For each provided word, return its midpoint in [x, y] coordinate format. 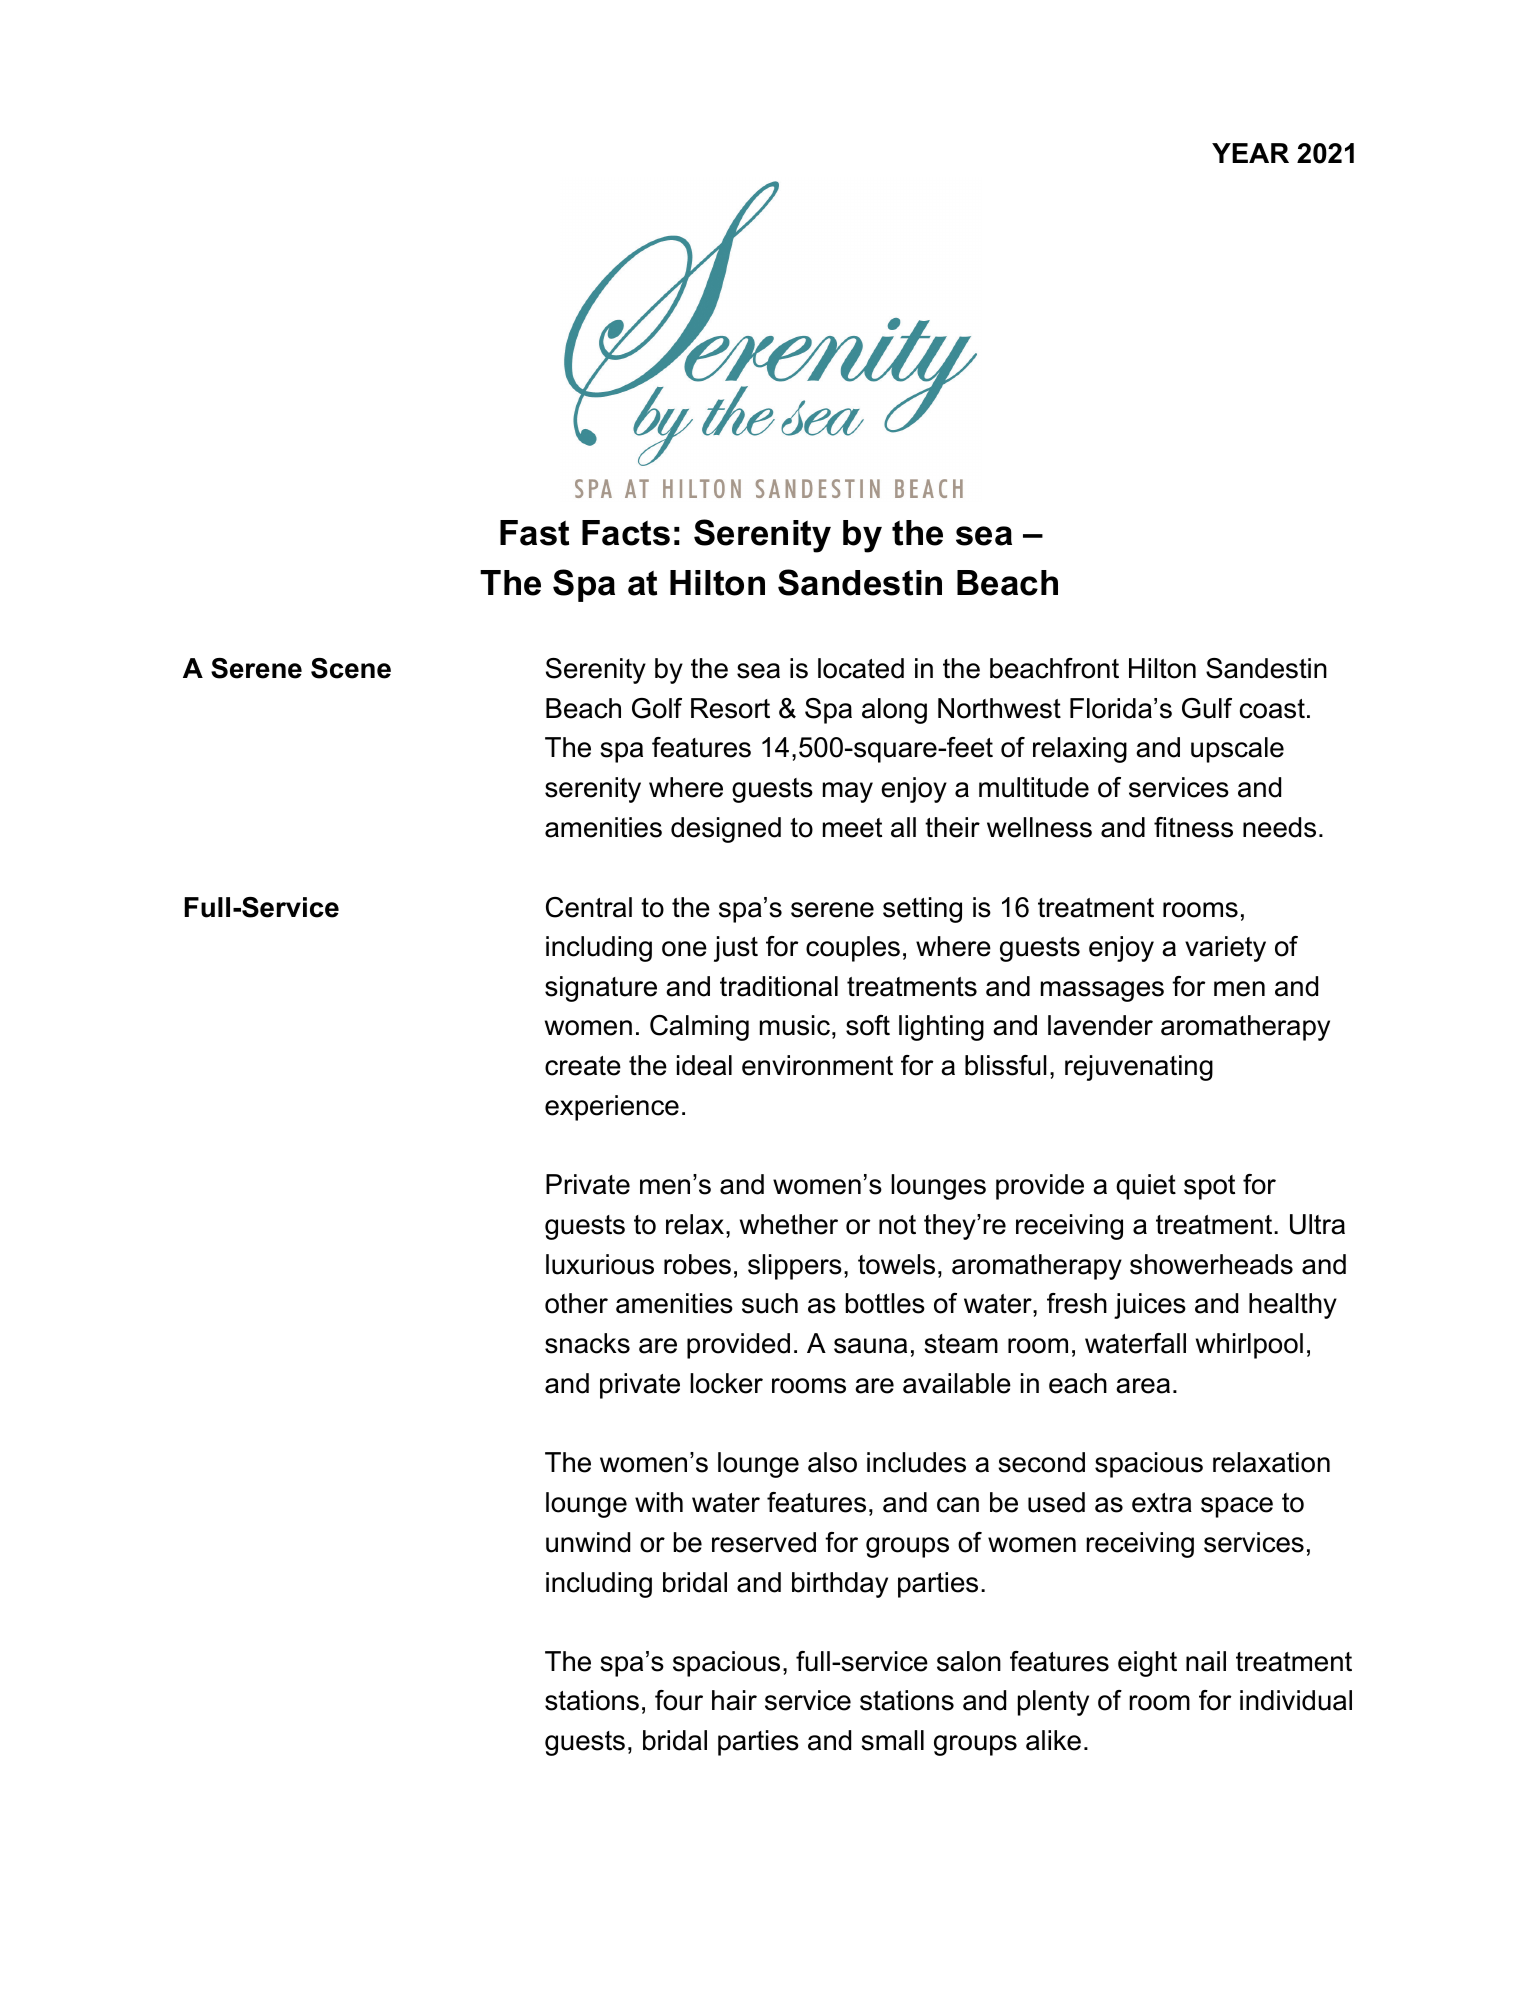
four [679, 1700]
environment [817, 1065]
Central [589, 907]
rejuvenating [1139, 1068]
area [1143, 1386]
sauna [870, 1346]
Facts [626, 533]
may [848, 792]
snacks [587, 1343]
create [583, 1066]
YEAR [1250, 153]
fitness [1193, 827]
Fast [534, 533]
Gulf [1207, 708]
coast [1272, 709]
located [861, 668]
